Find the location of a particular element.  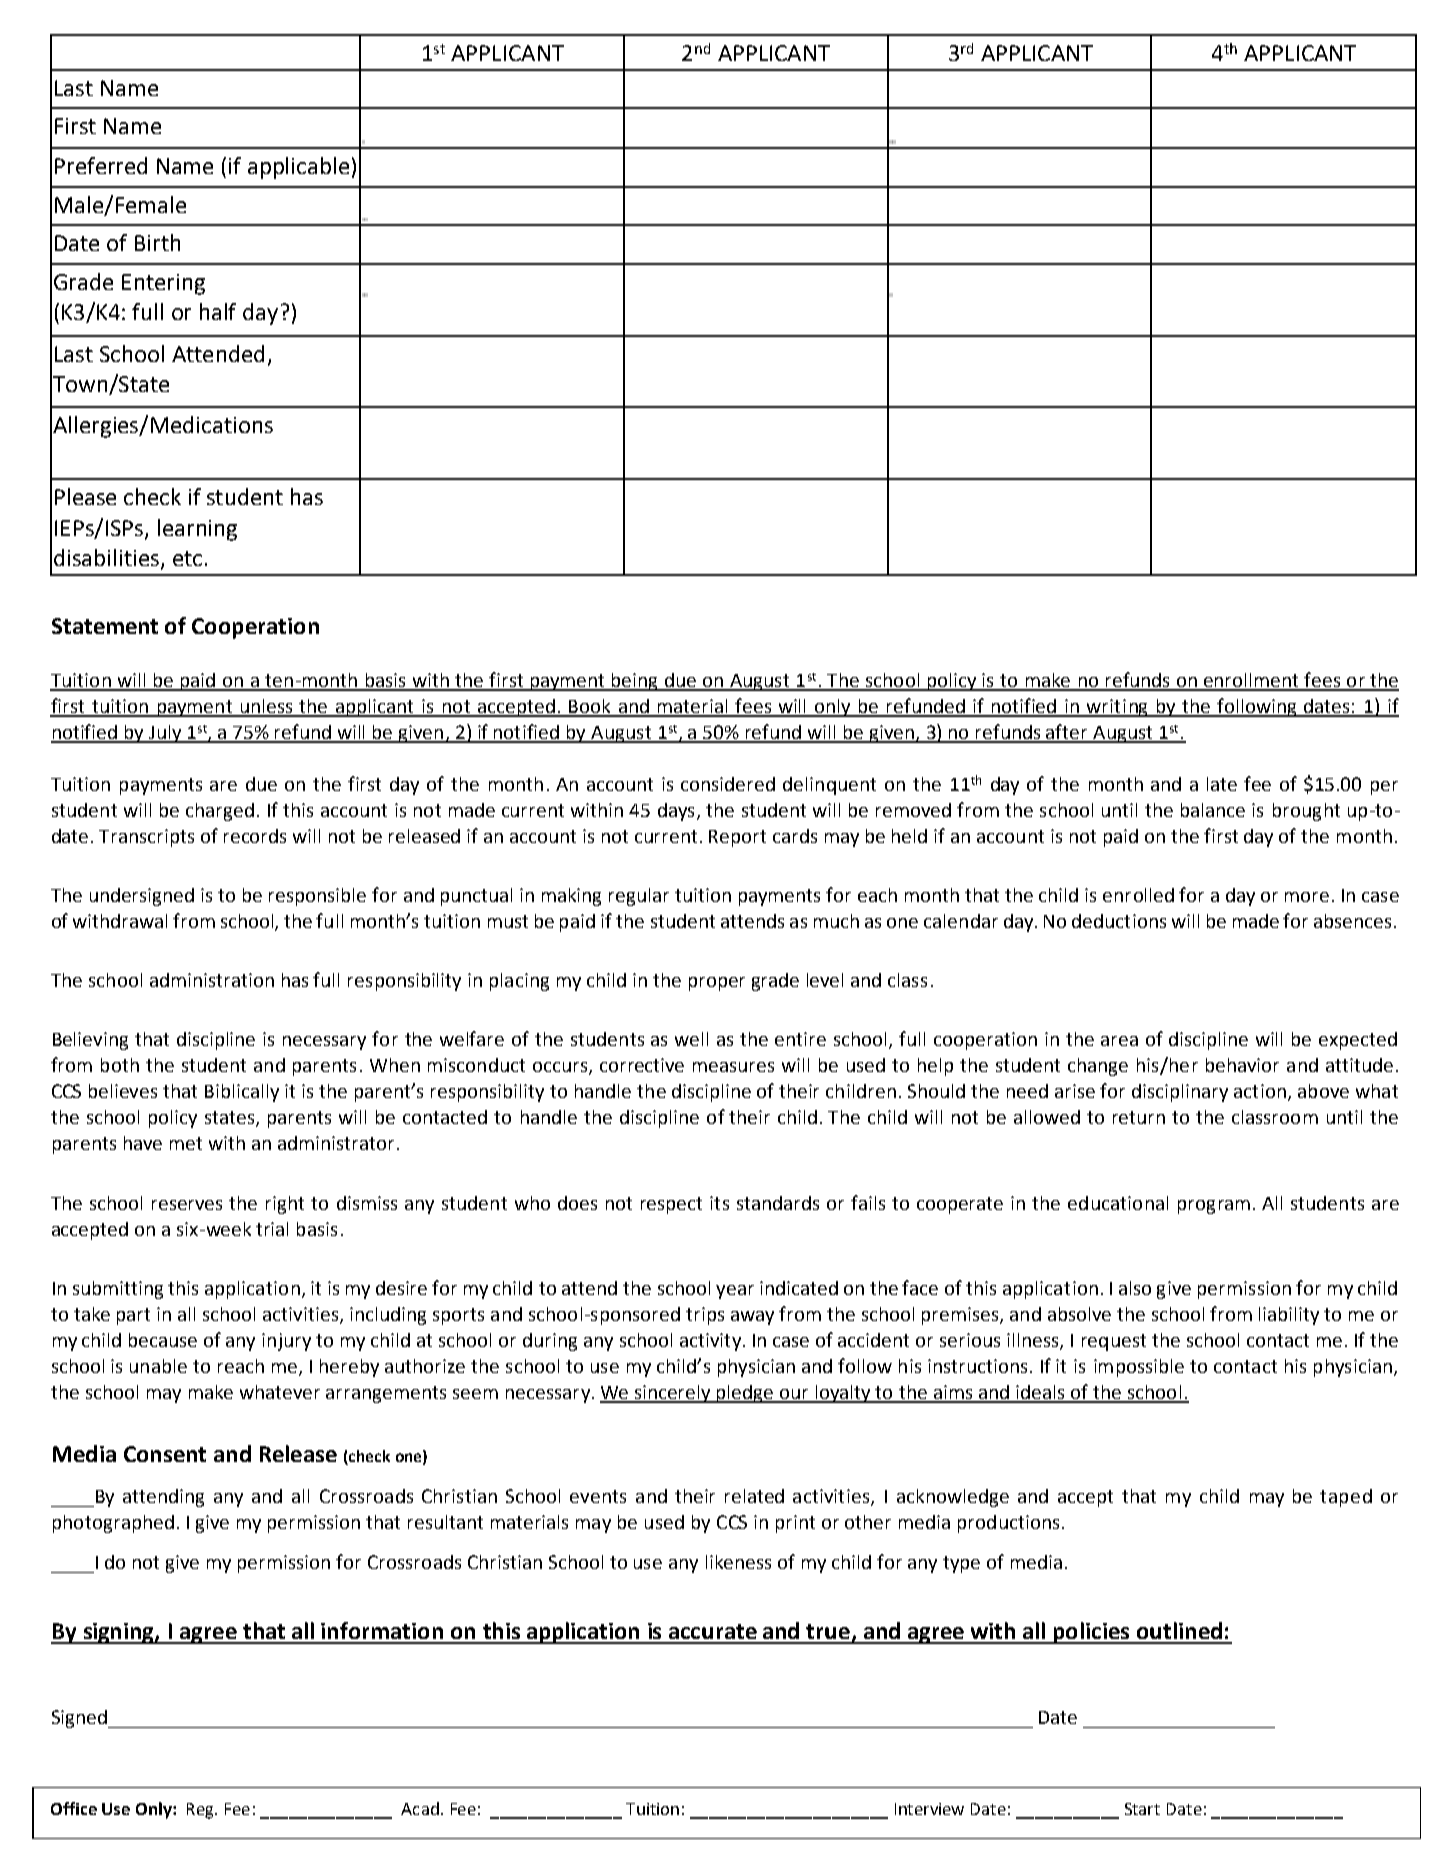

applicable is located at coordinates (298, 168).
